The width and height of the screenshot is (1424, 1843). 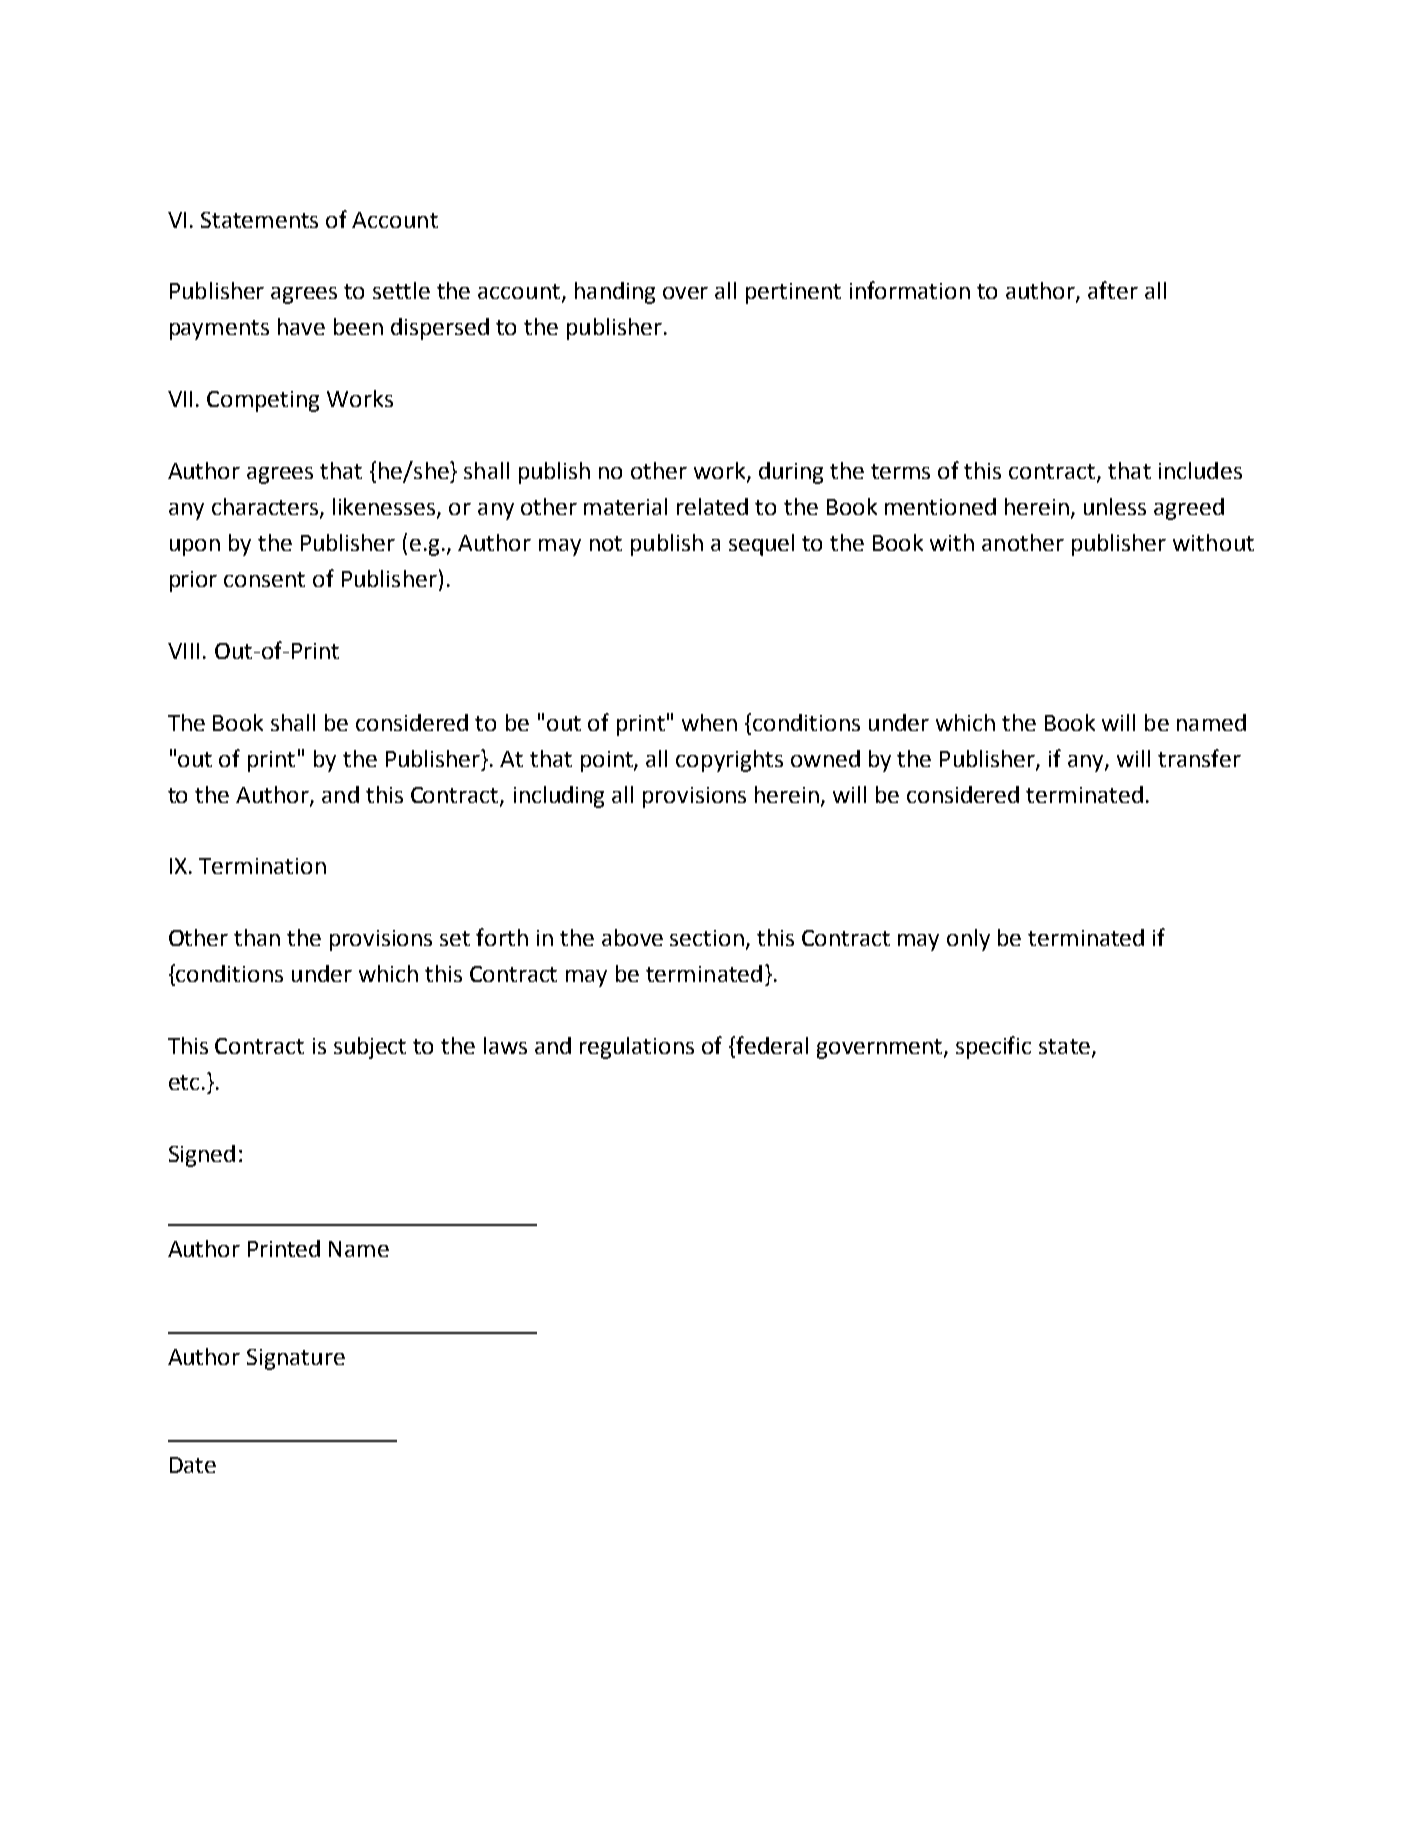 I want to click on after, so click(x=1113, y=290).
